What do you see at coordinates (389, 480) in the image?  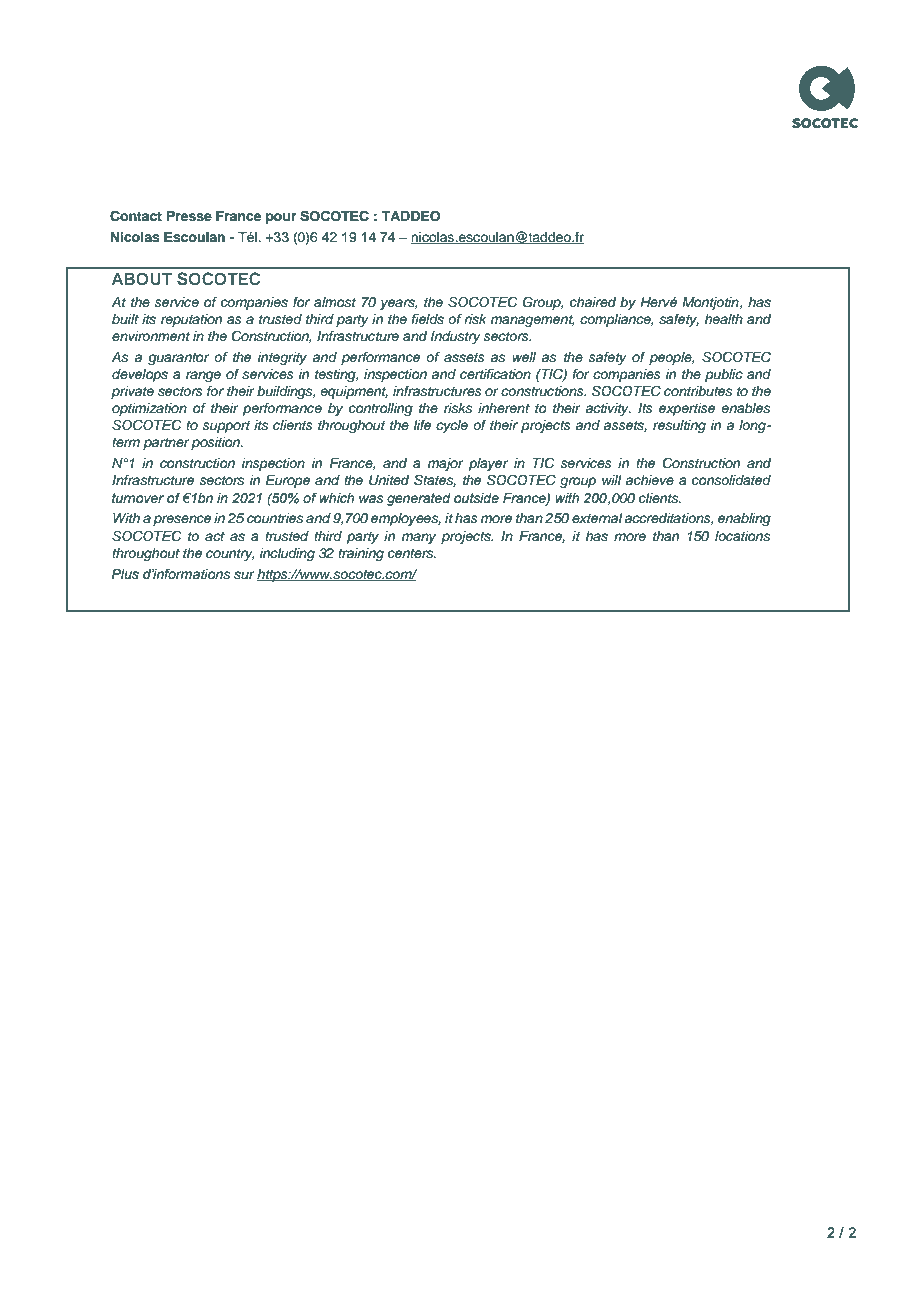 I see `United` at bounding box center [389, 480].
